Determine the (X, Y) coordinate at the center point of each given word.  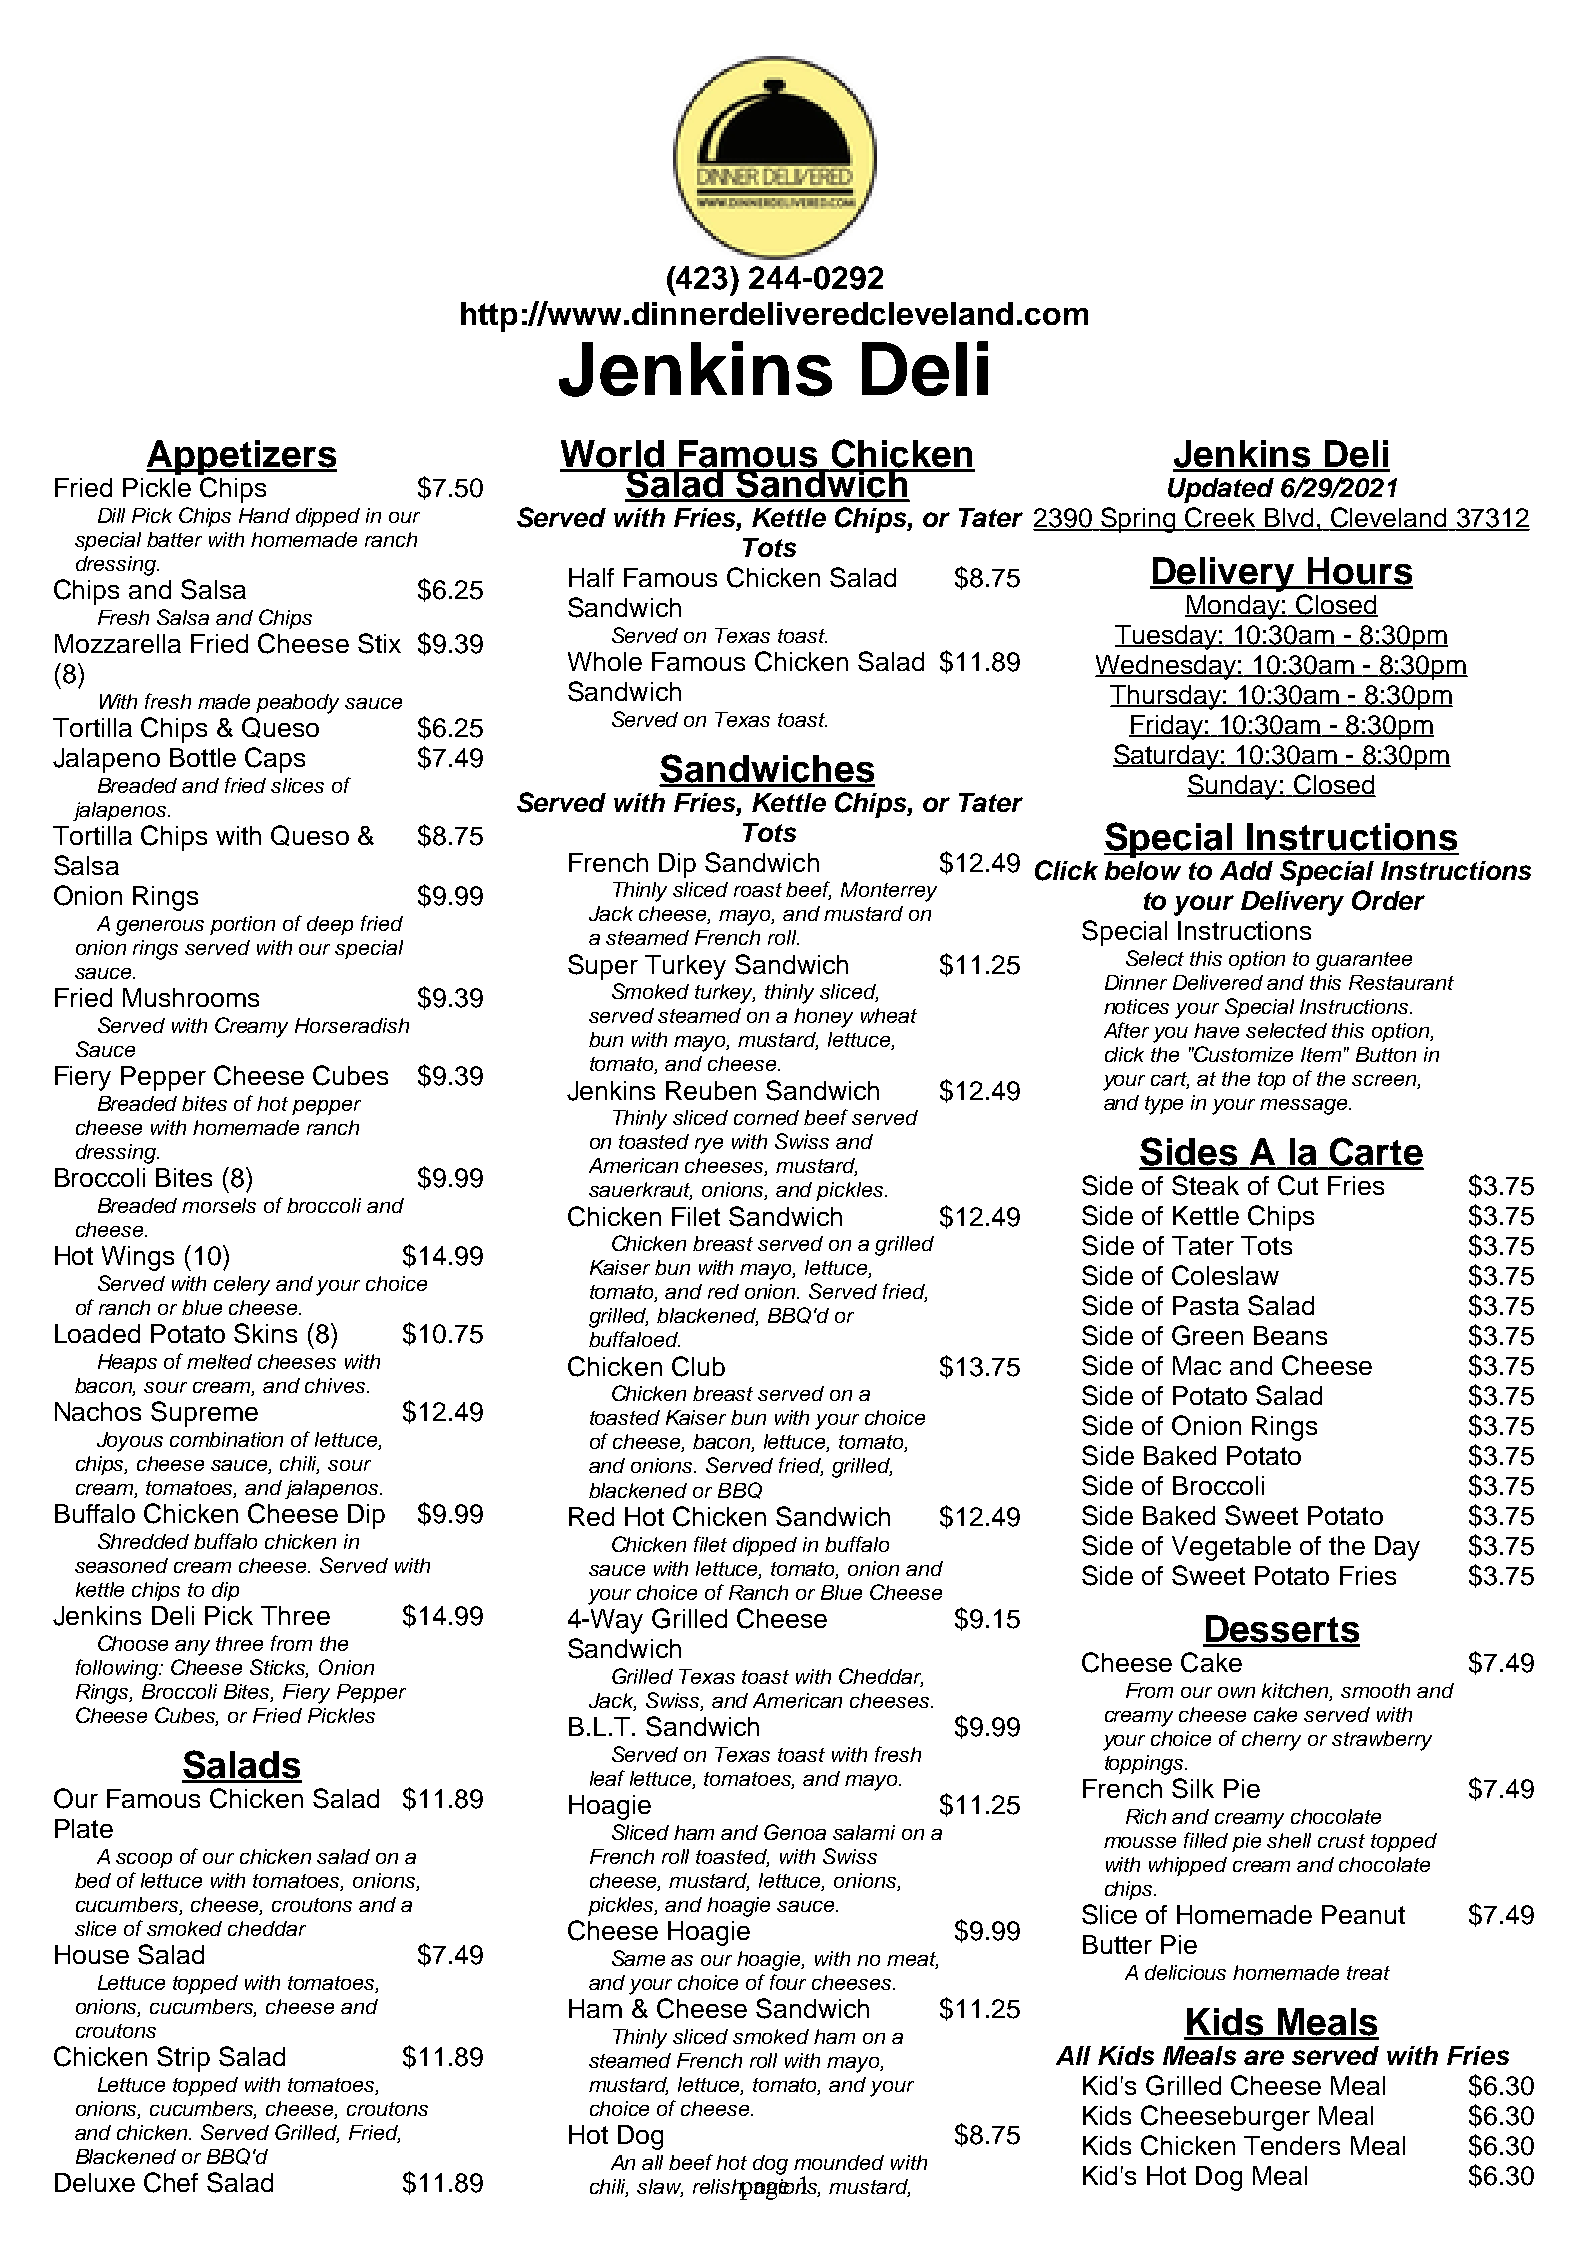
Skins (265, 1333)
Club (698, 1366)
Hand (264, 515)
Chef (171, 2182)
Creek (1220, 518)
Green (1207, 1335)
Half (591, 577)
